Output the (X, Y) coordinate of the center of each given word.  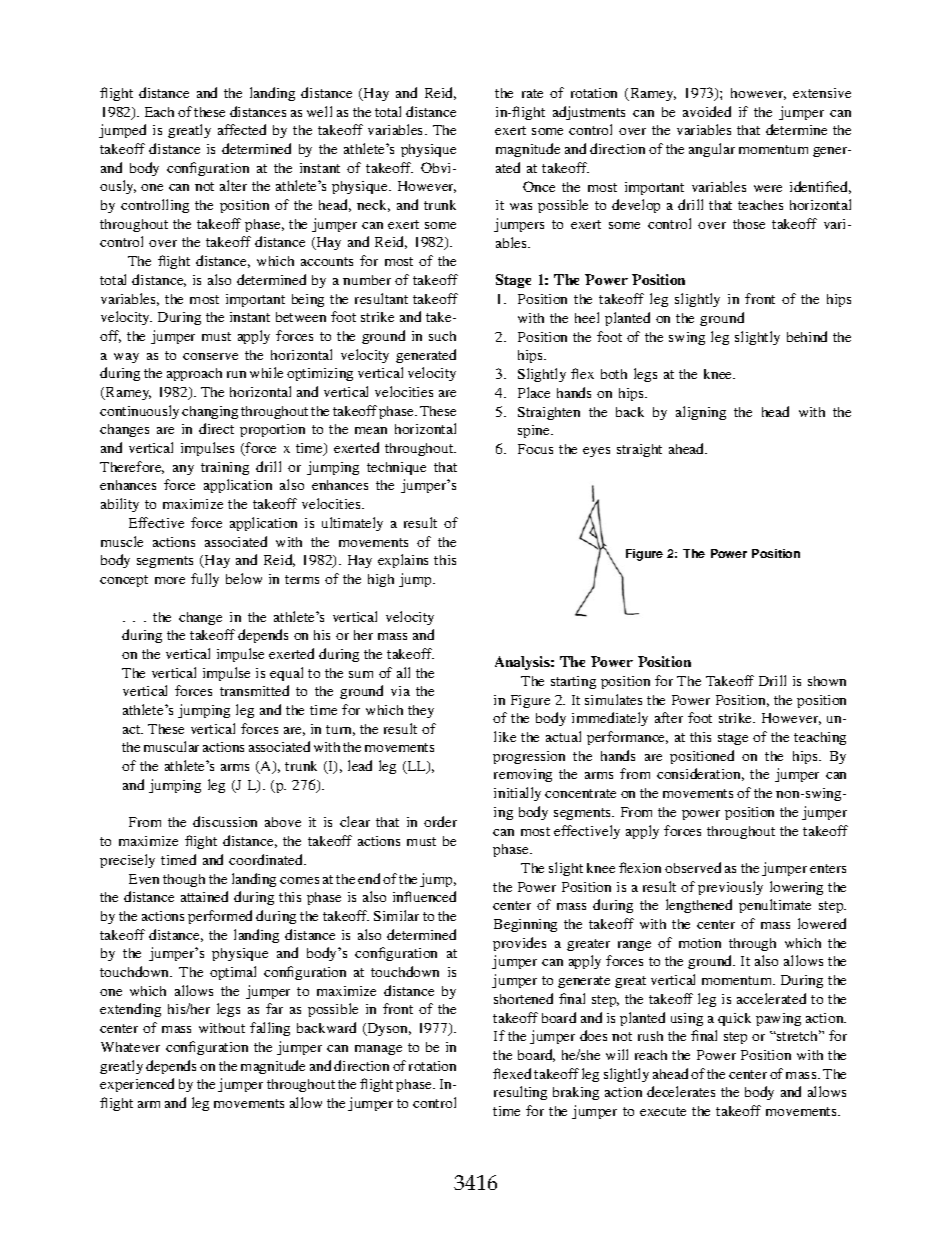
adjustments (589, 113)
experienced (137, 1085)
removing (523, 775)
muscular (171, 746)
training (225, 468)
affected (242, 129)
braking (576, 1093)
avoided (707, 111)
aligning (701, 413)
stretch (798, 1035)
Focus (535, 449)
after (669, 717)
